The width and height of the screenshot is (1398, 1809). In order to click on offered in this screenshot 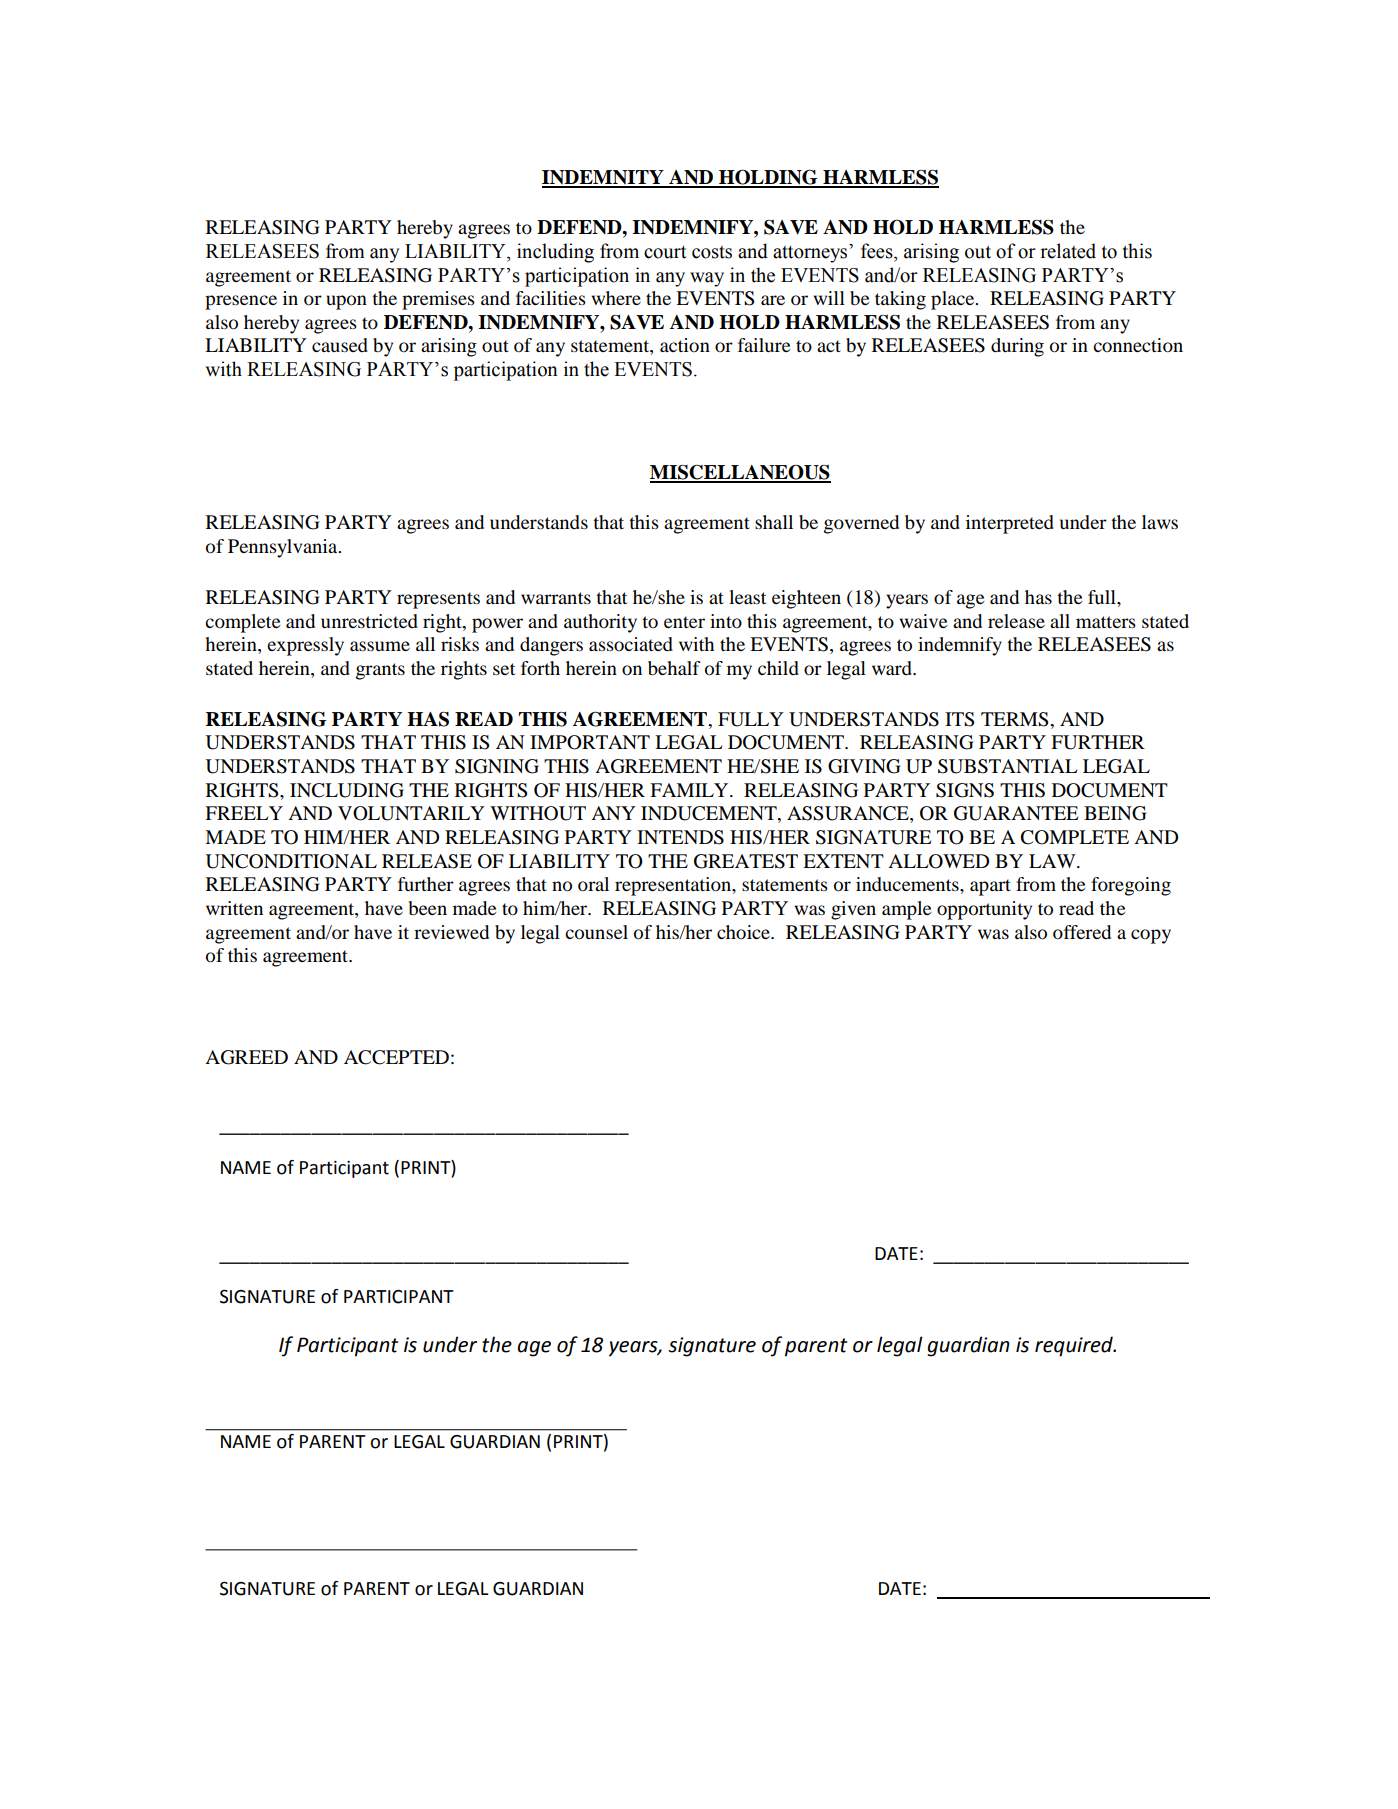, I will do `click(1082, 932)`.
